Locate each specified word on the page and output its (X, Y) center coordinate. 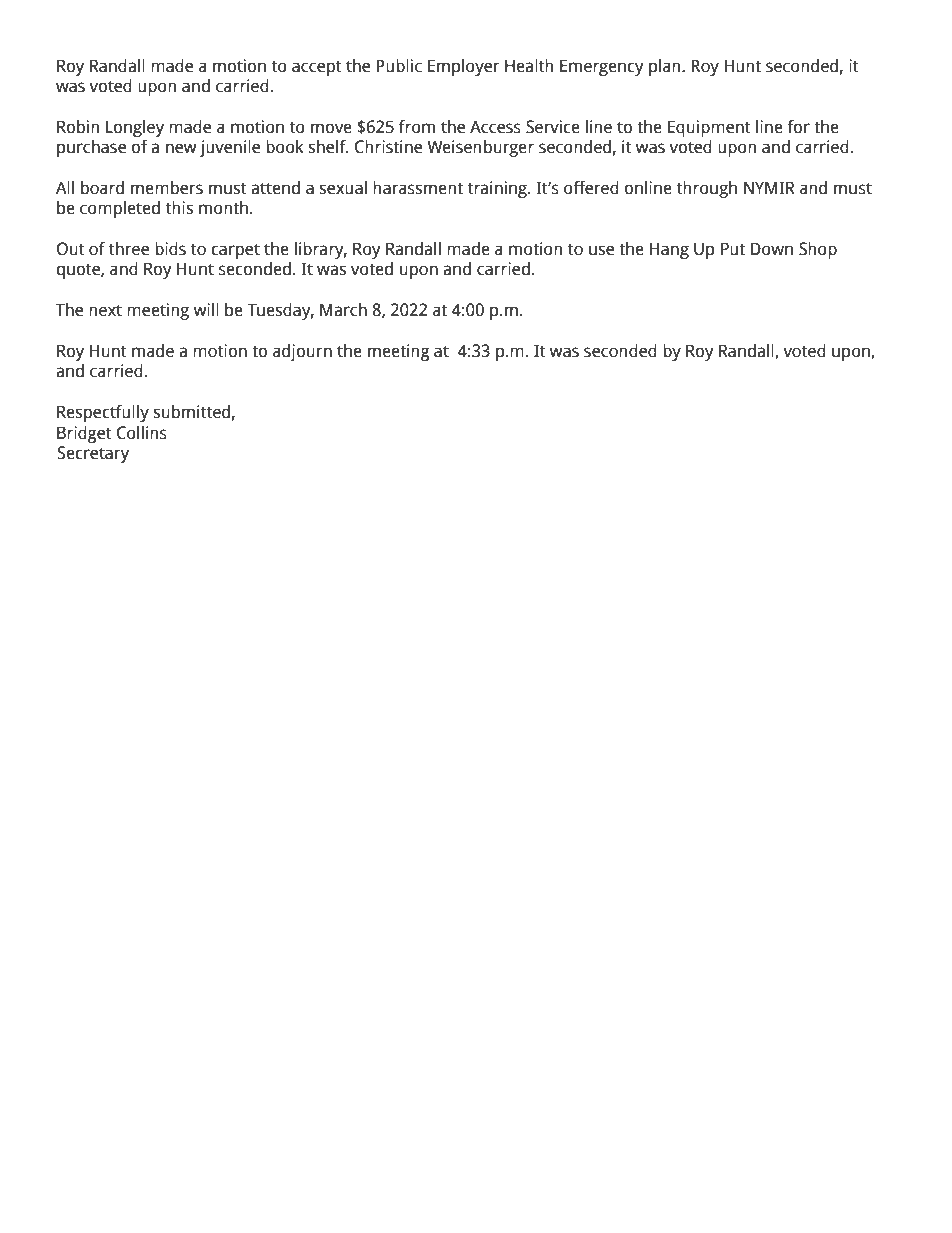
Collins (142, 433)
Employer (463, 67)
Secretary (93, 454)
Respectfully (103, 413)
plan (666, 67)
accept (317, 68)
